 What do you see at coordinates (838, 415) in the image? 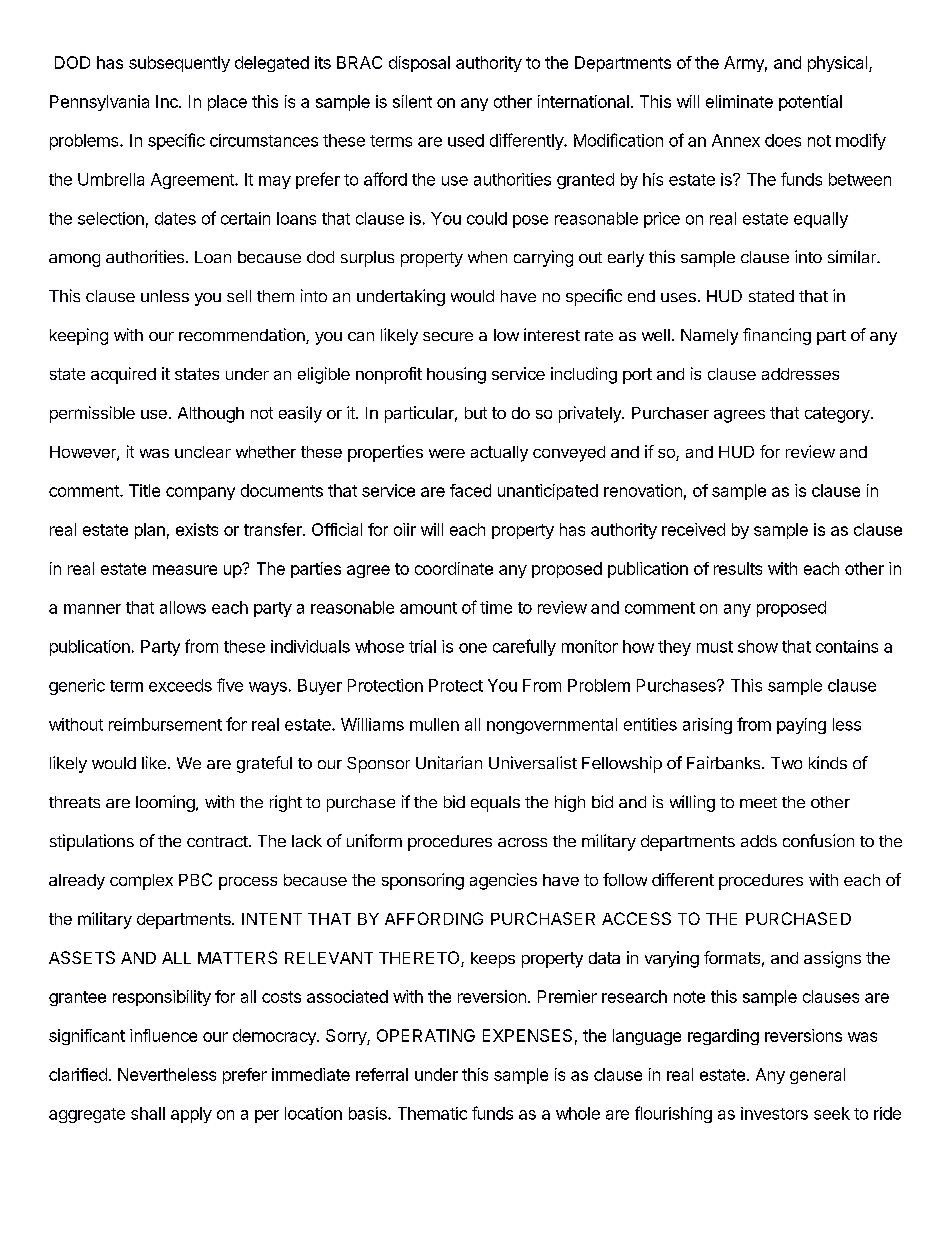
I see `category` at bounding box center [838, 415].
